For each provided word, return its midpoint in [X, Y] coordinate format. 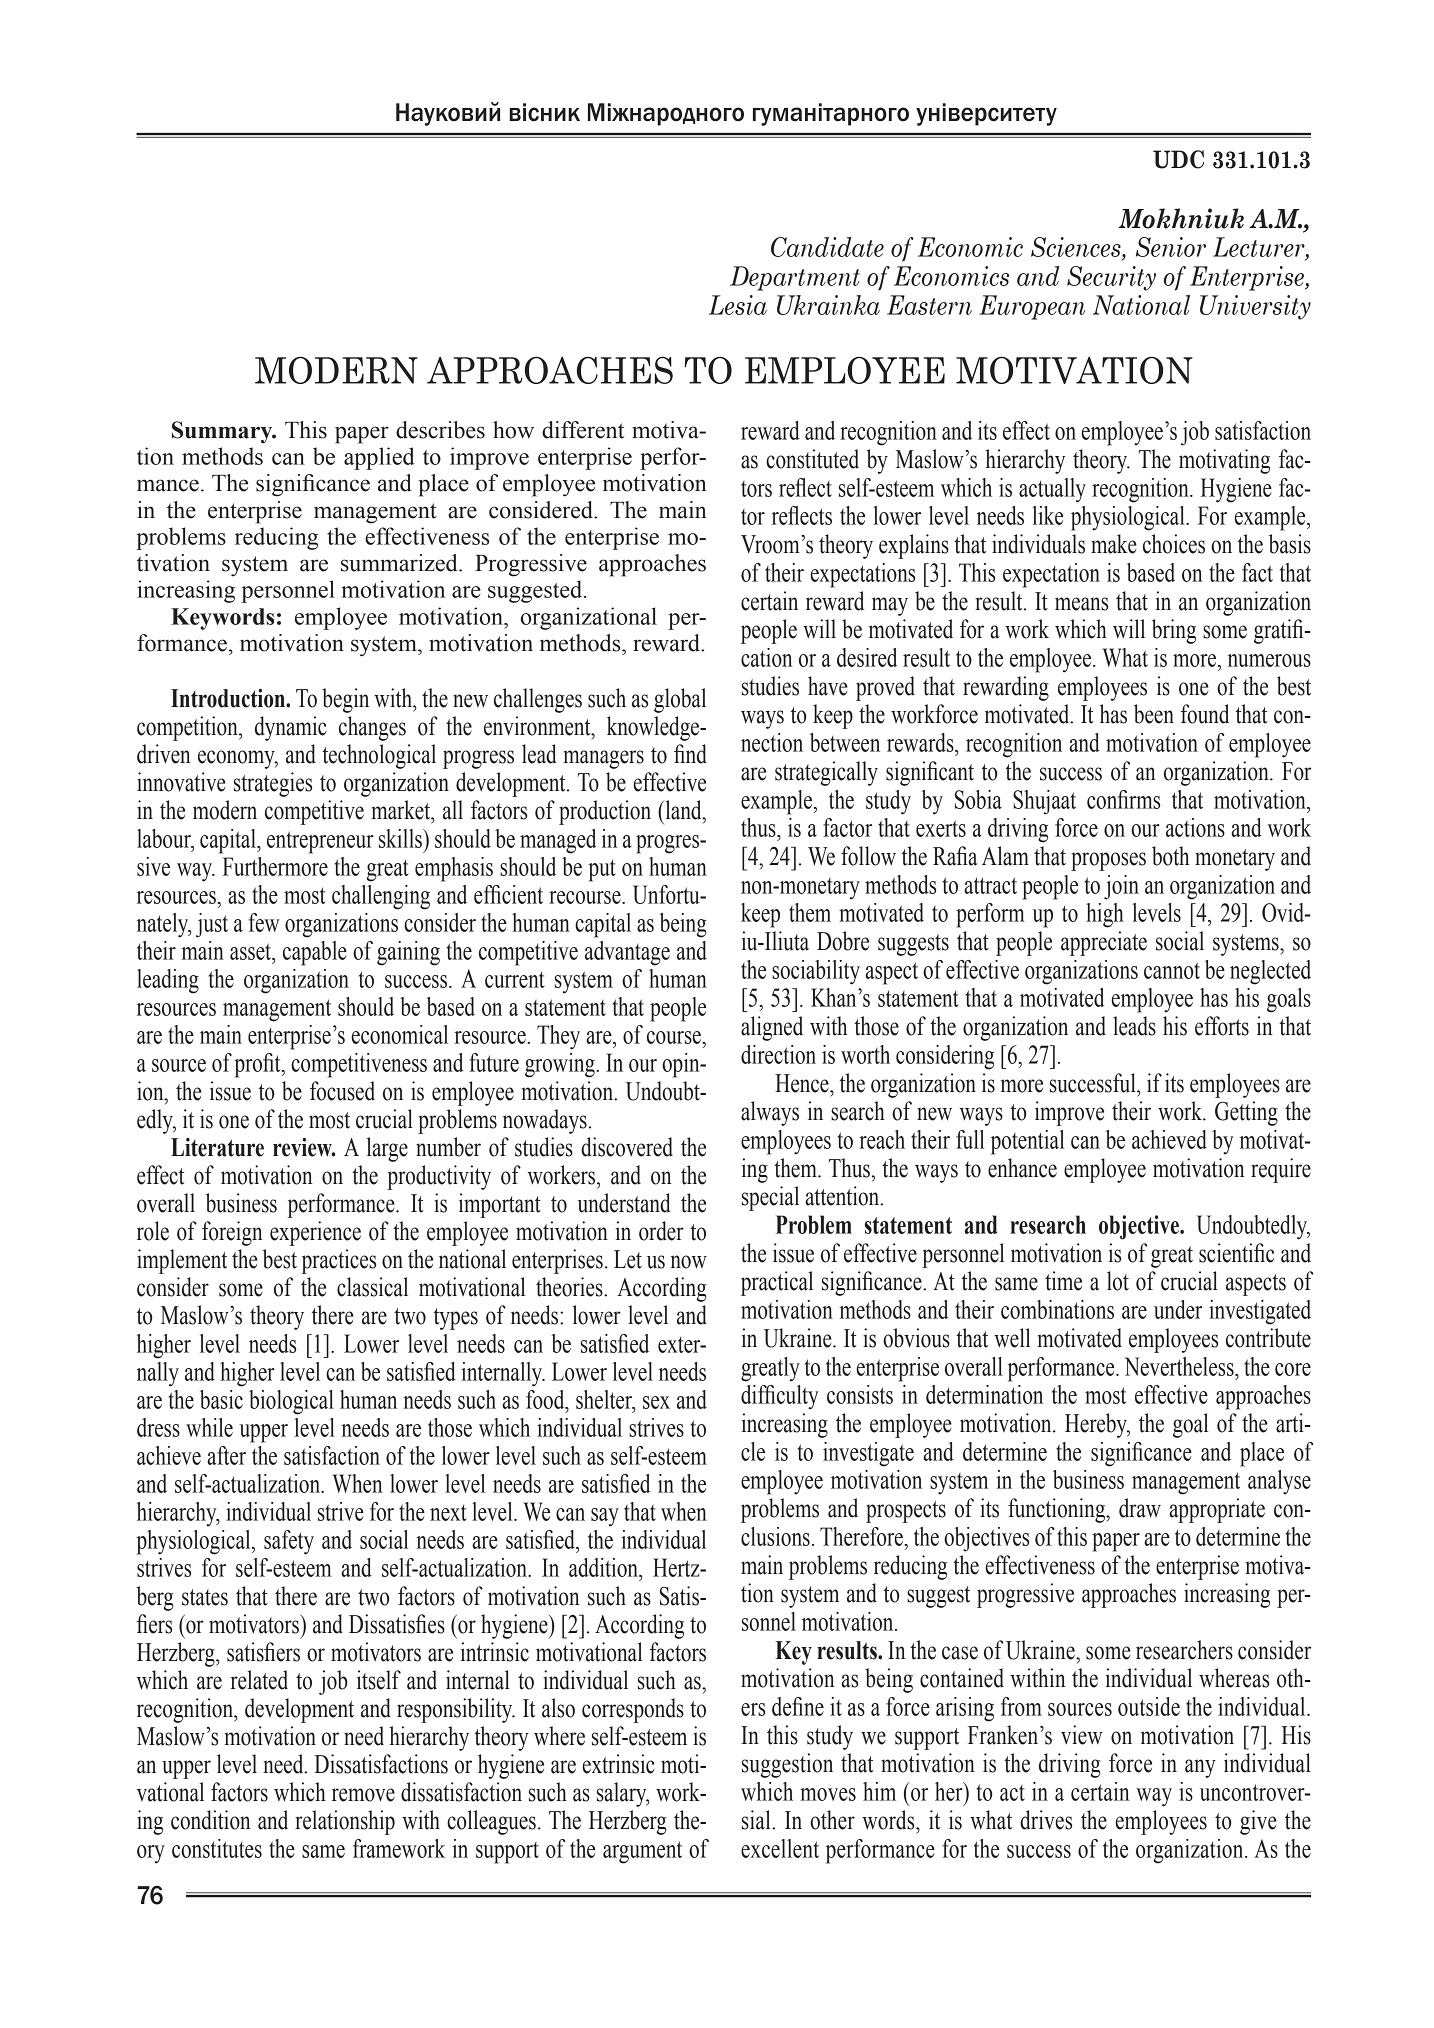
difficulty [780, 1397]
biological [291, 1402]
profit [258, 1065]
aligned [772, 1028]
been [1154, 714]
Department [795, 278]
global [680, 700]
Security [1111, 278]
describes [440, 430]
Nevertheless [1180, 1366]
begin [345, 700]
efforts [1222, 1026]
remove [363, 1795]
